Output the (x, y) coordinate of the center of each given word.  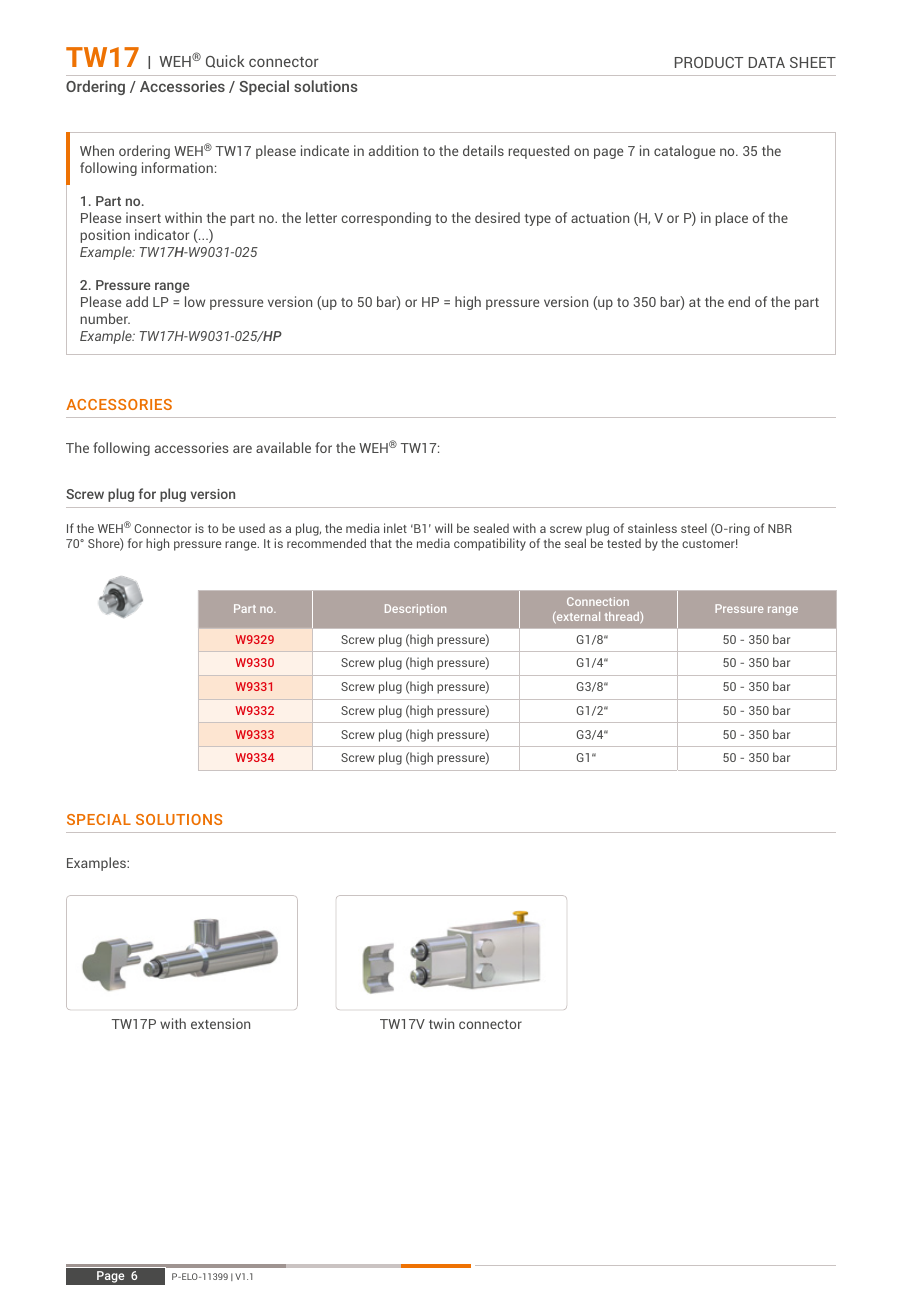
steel (694, 528)
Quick (225, 61)
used (252, 528)
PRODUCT (709, 62)
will (443, 528)
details (483, 150)
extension (220, 1023)
